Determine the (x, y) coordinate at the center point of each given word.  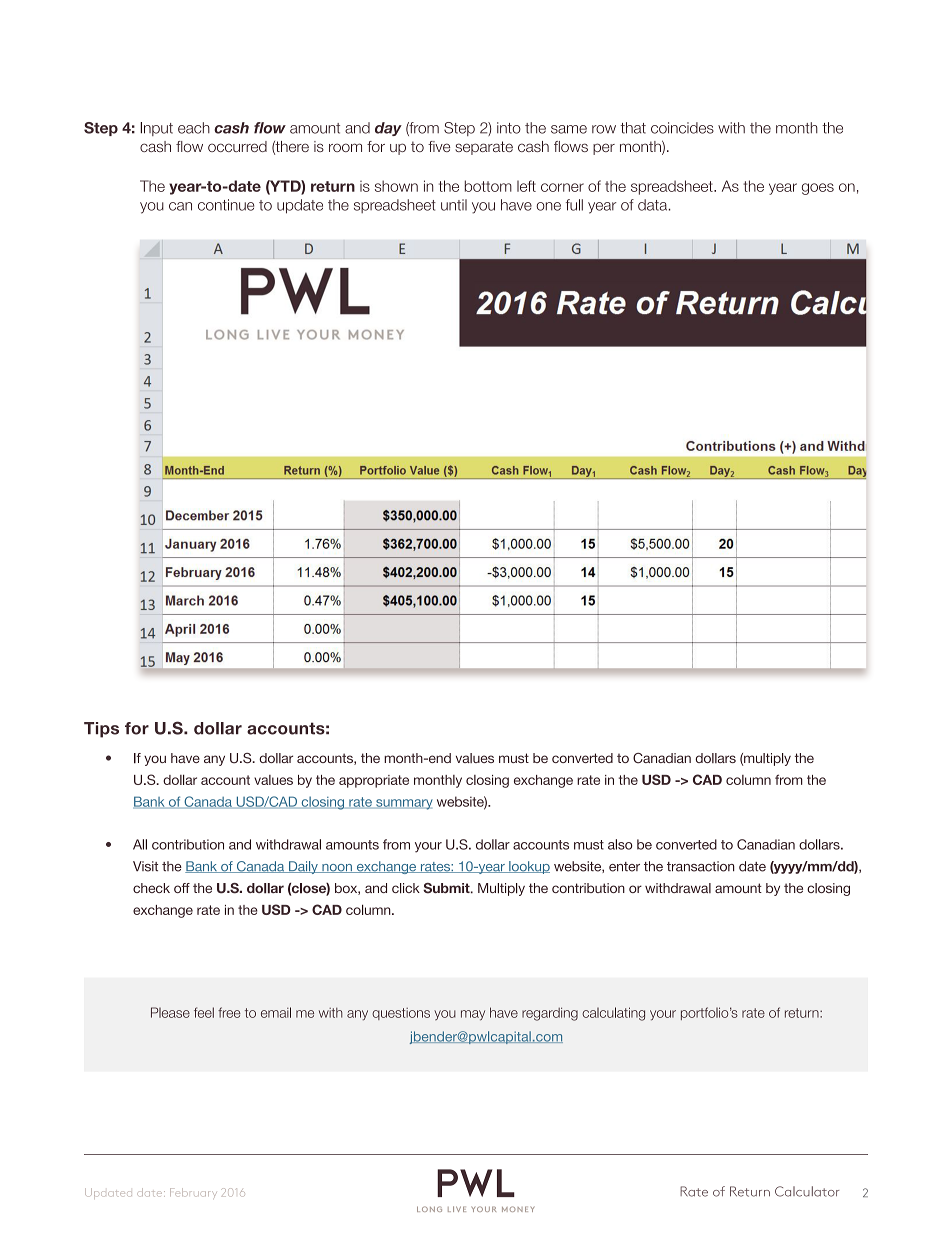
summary (403, 804)
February (193, 1192)
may (473, 1015)
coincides (682, 128)
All (140, 844)
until (454, 205)
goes (818, 189)
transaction (701, 866)
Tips (101, 730)
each (194, 128)
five (439, 146)
